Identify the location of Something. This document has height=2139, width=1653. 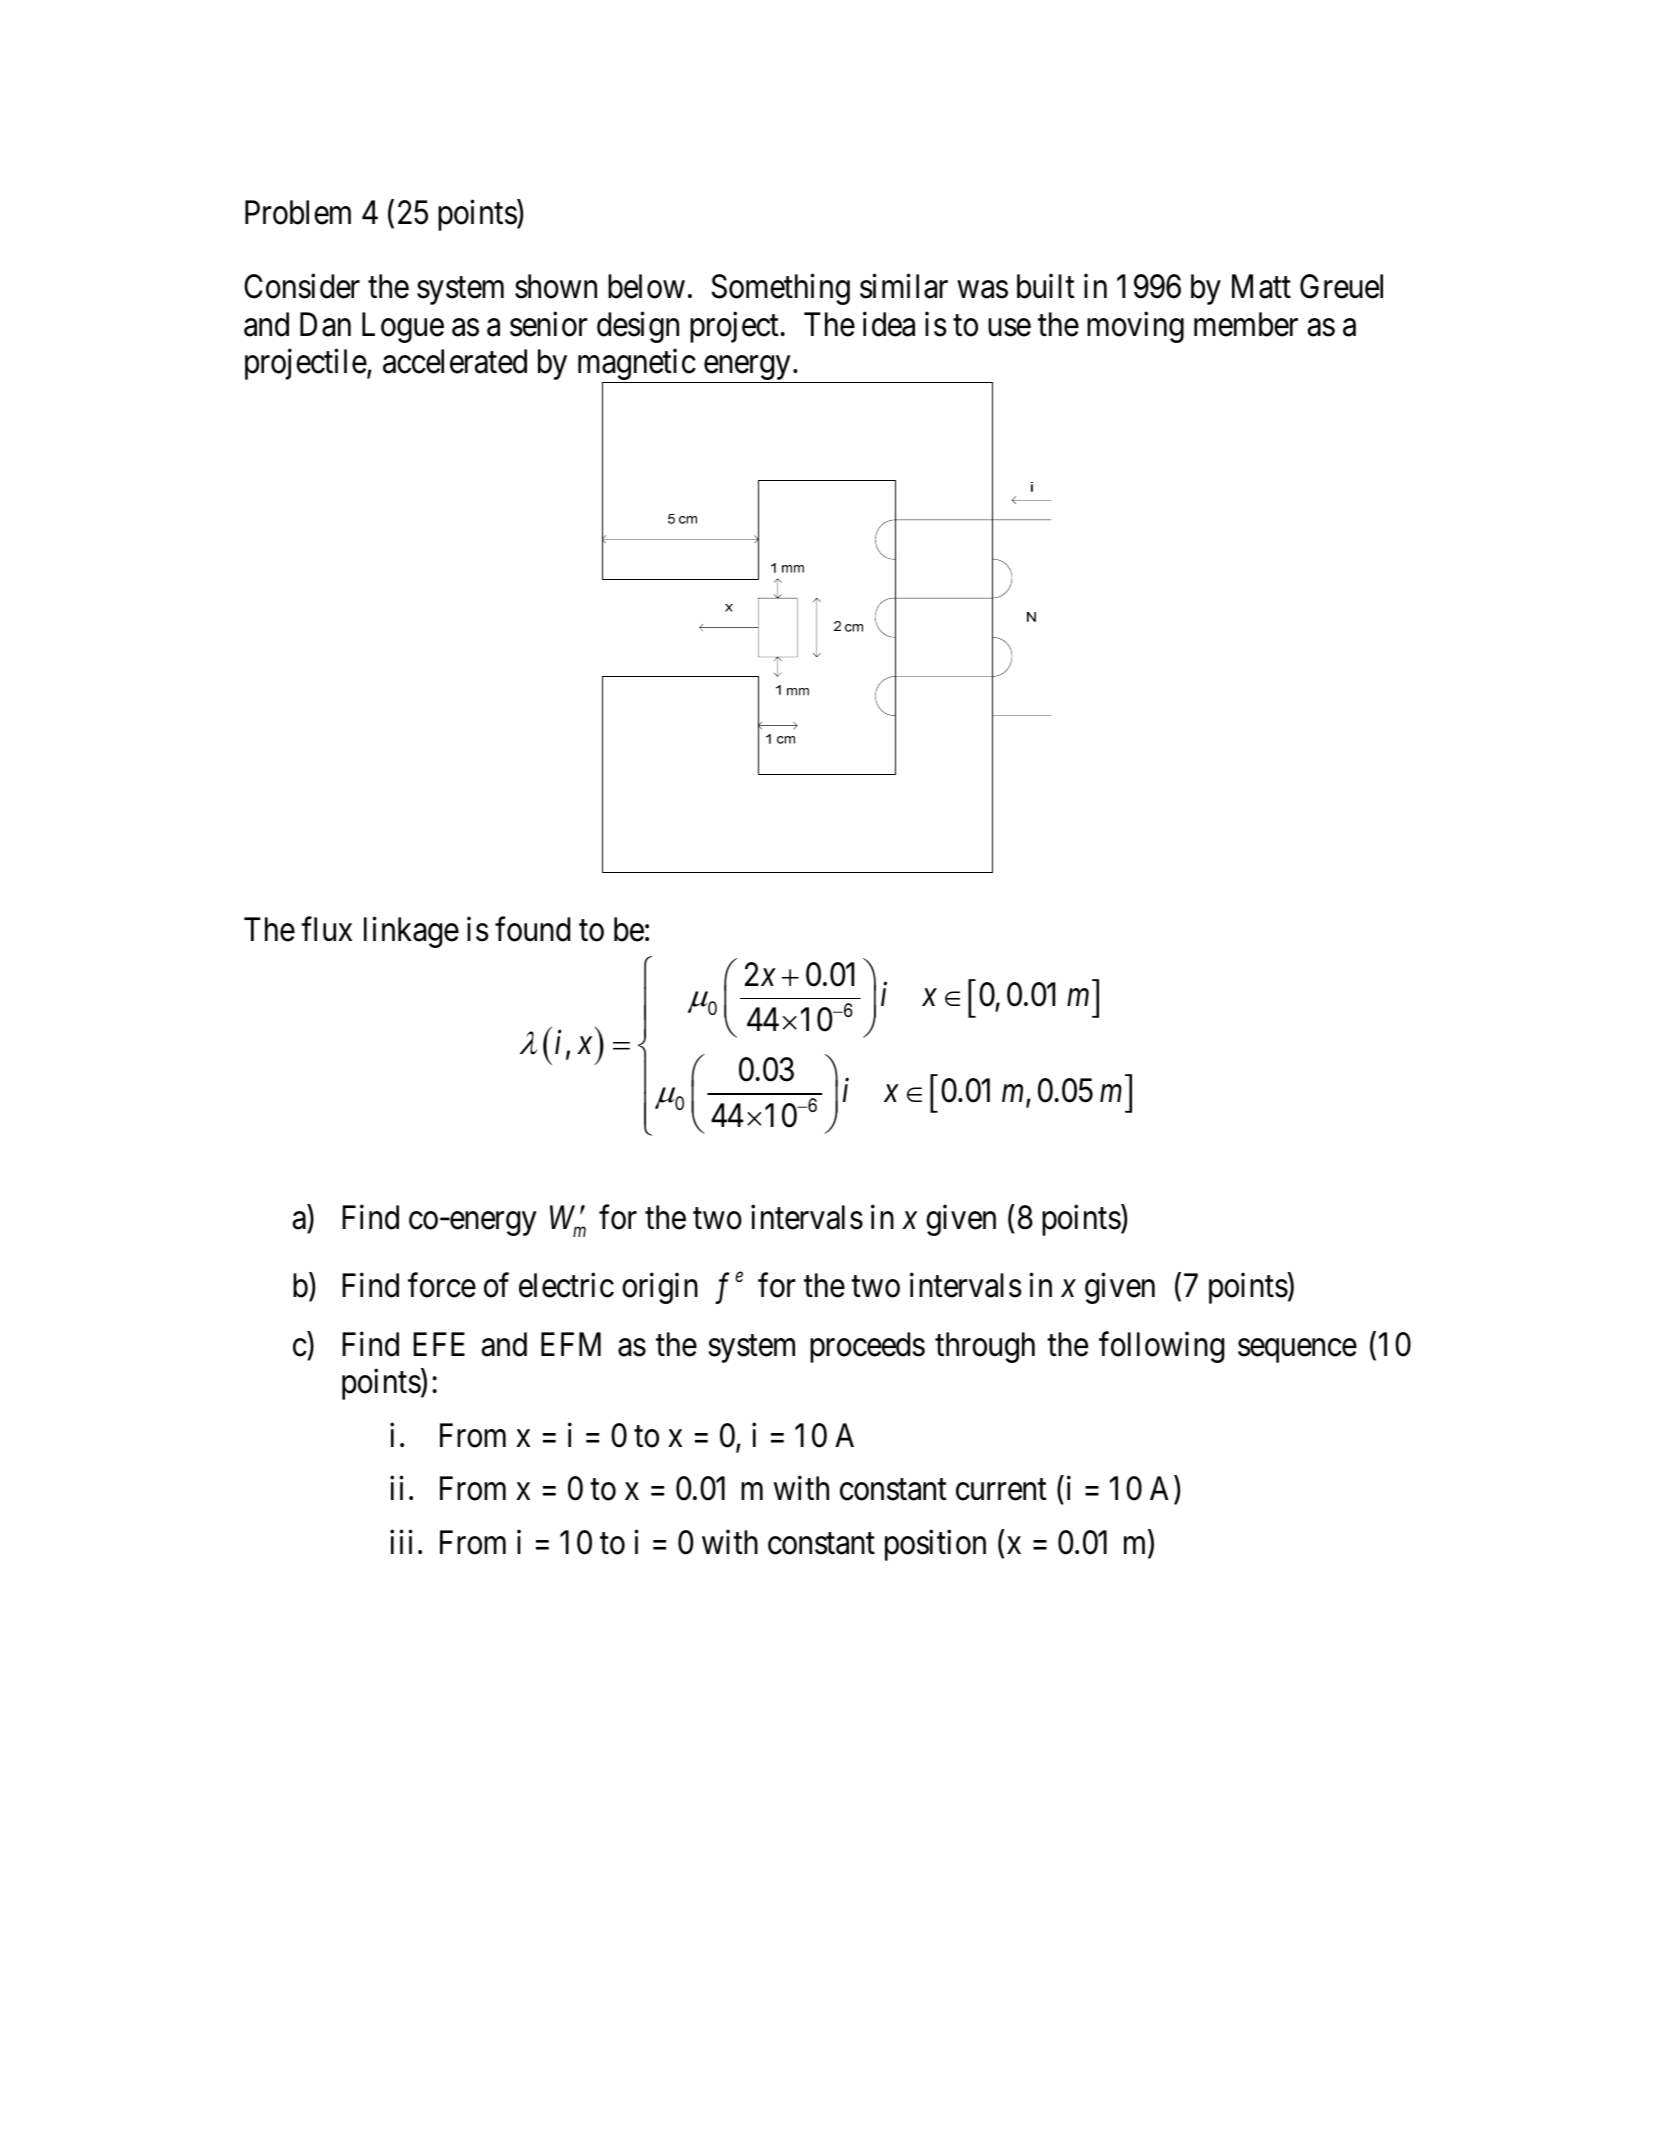
(780, 289).
